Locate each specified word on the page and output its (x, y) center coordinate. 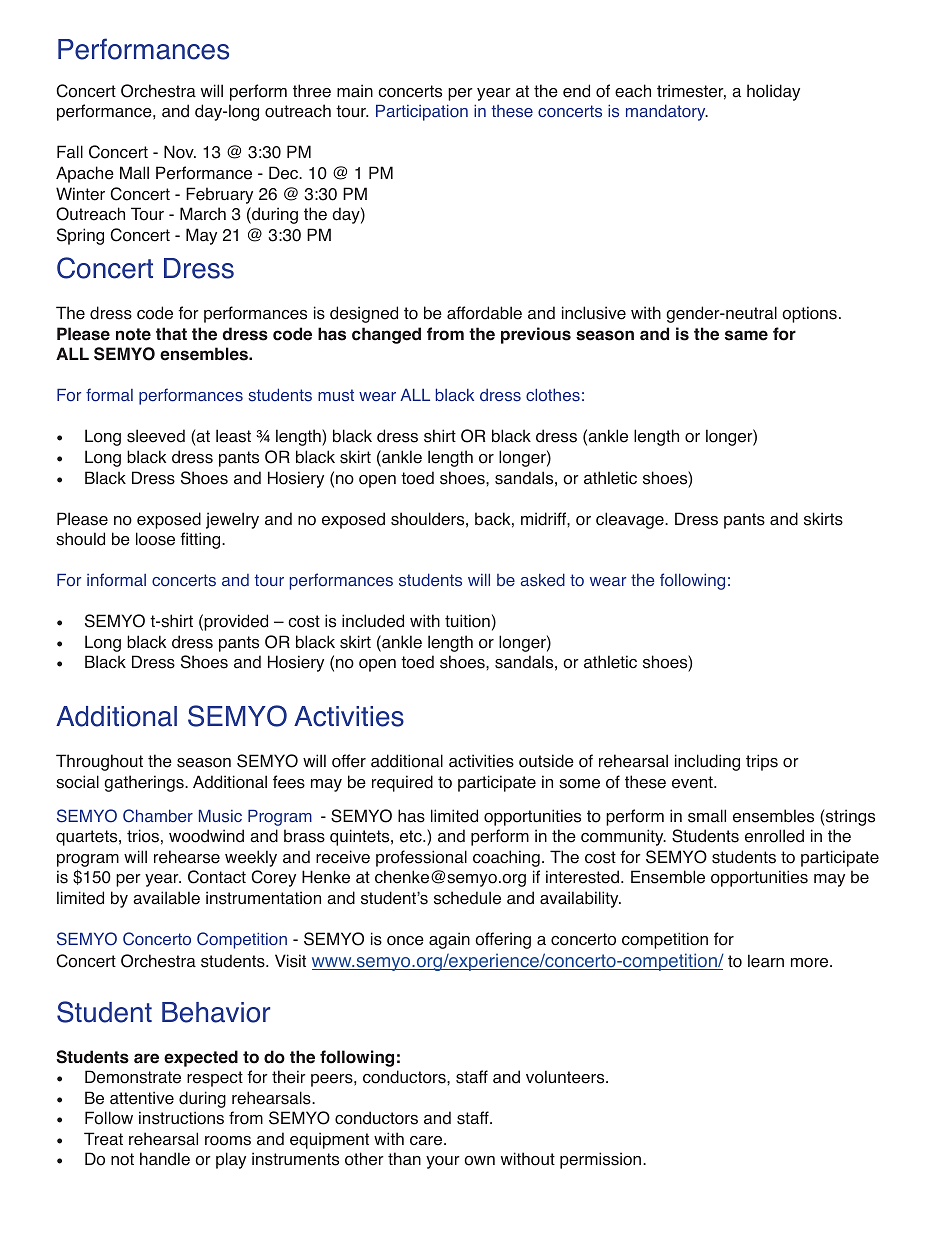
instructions (181, 1118)
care (427, 1141)
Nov (180, 152)
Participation (422, 112)
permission (602, 1160)
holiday (773, 92)
